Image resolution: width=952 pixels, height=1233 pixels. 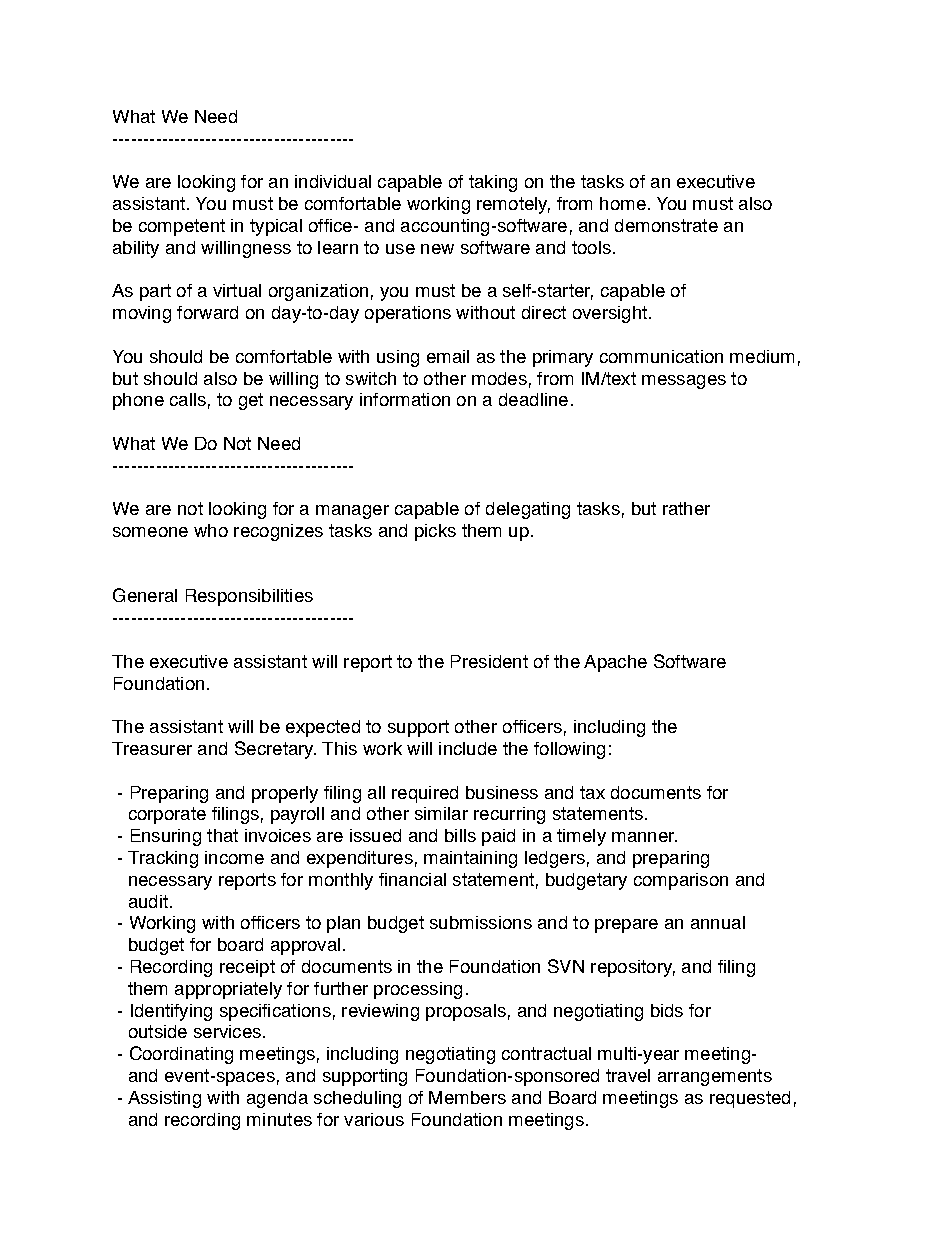 What do you see at coordinates (211, 530) in the screenshot?
I see `who` at bounding box center [211, 530].
